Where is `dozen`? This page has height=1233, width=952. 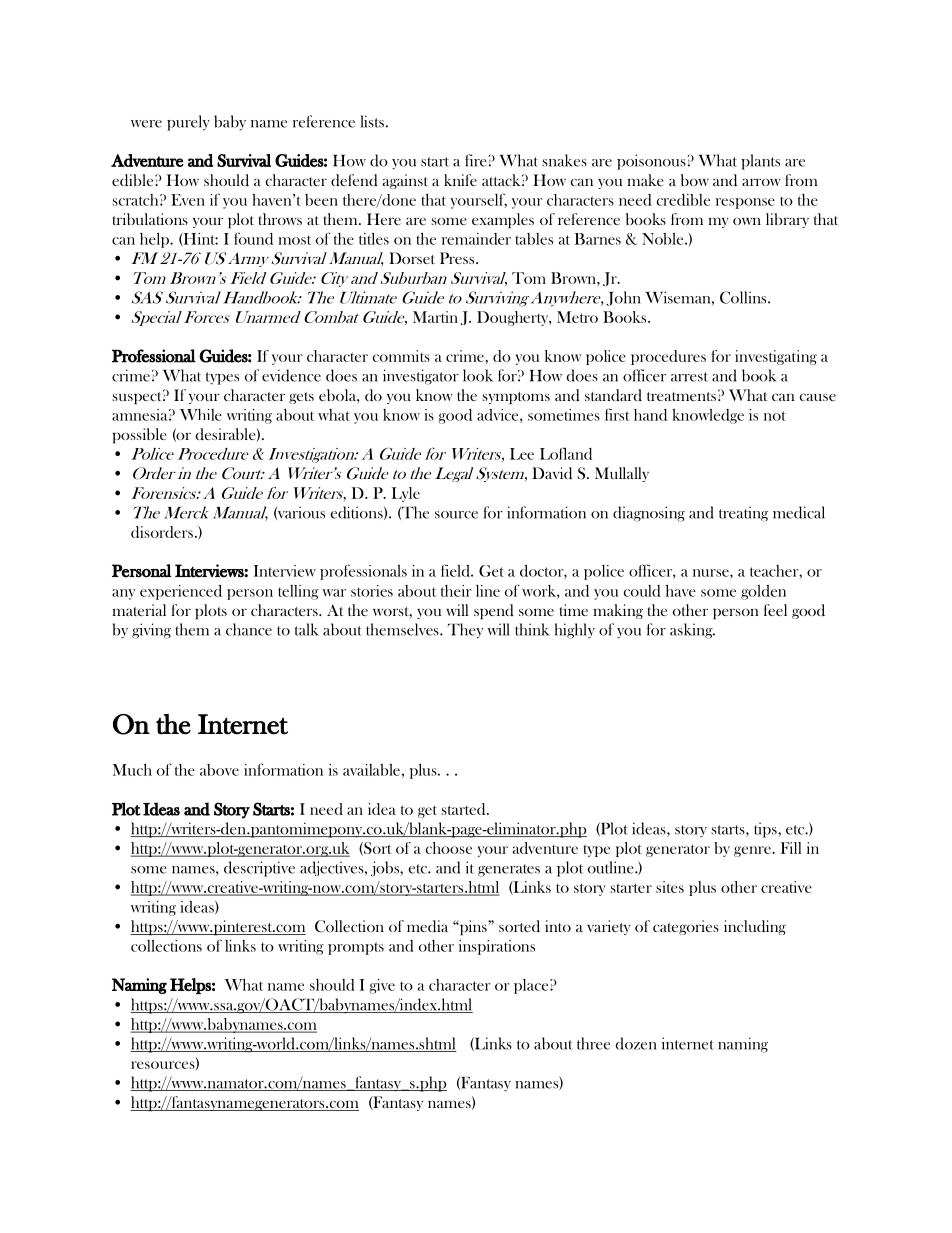 dozen is located at coordinates (636, 1043).
